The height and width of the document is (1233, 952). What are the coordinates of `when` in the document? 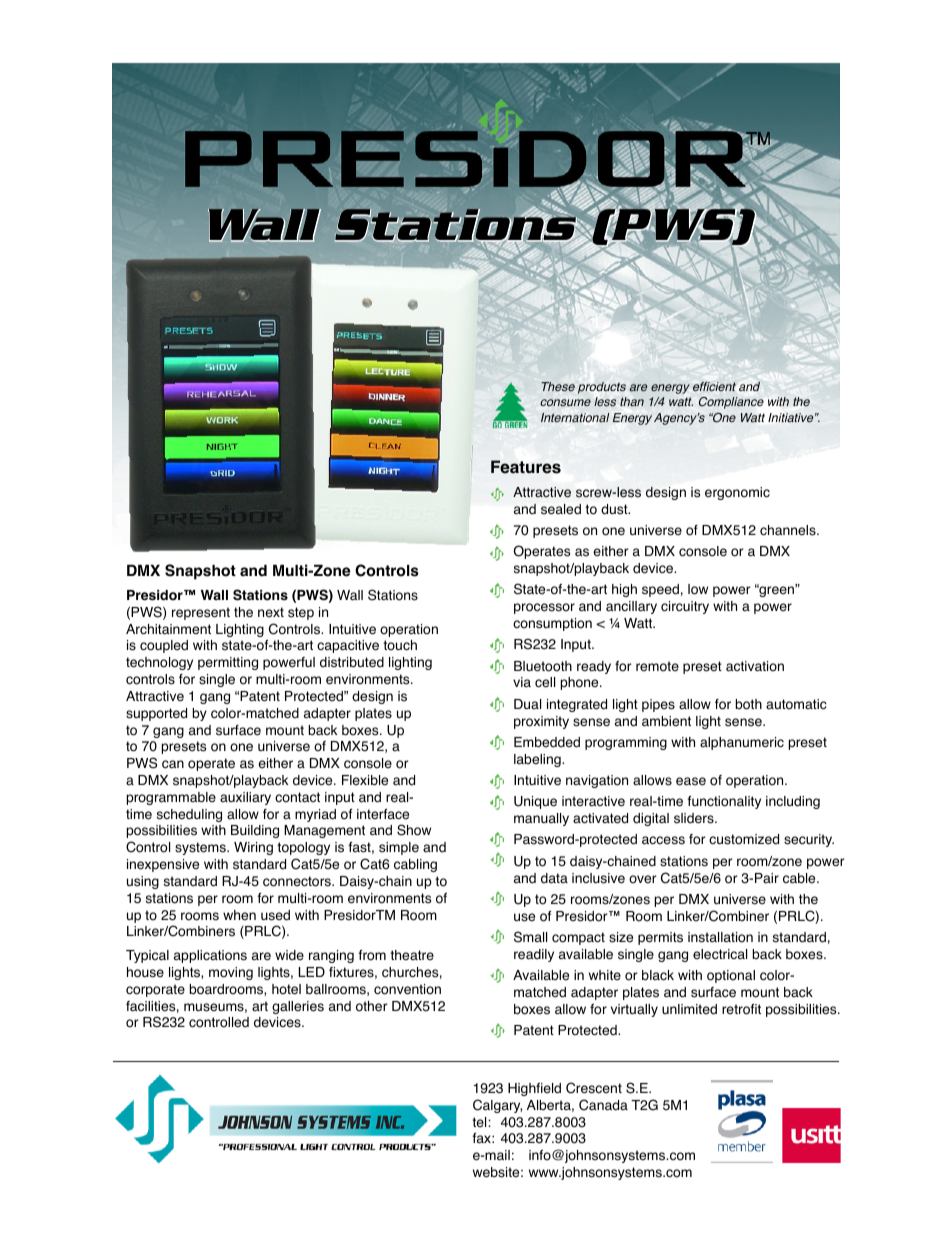 It's located at (239, 915).
